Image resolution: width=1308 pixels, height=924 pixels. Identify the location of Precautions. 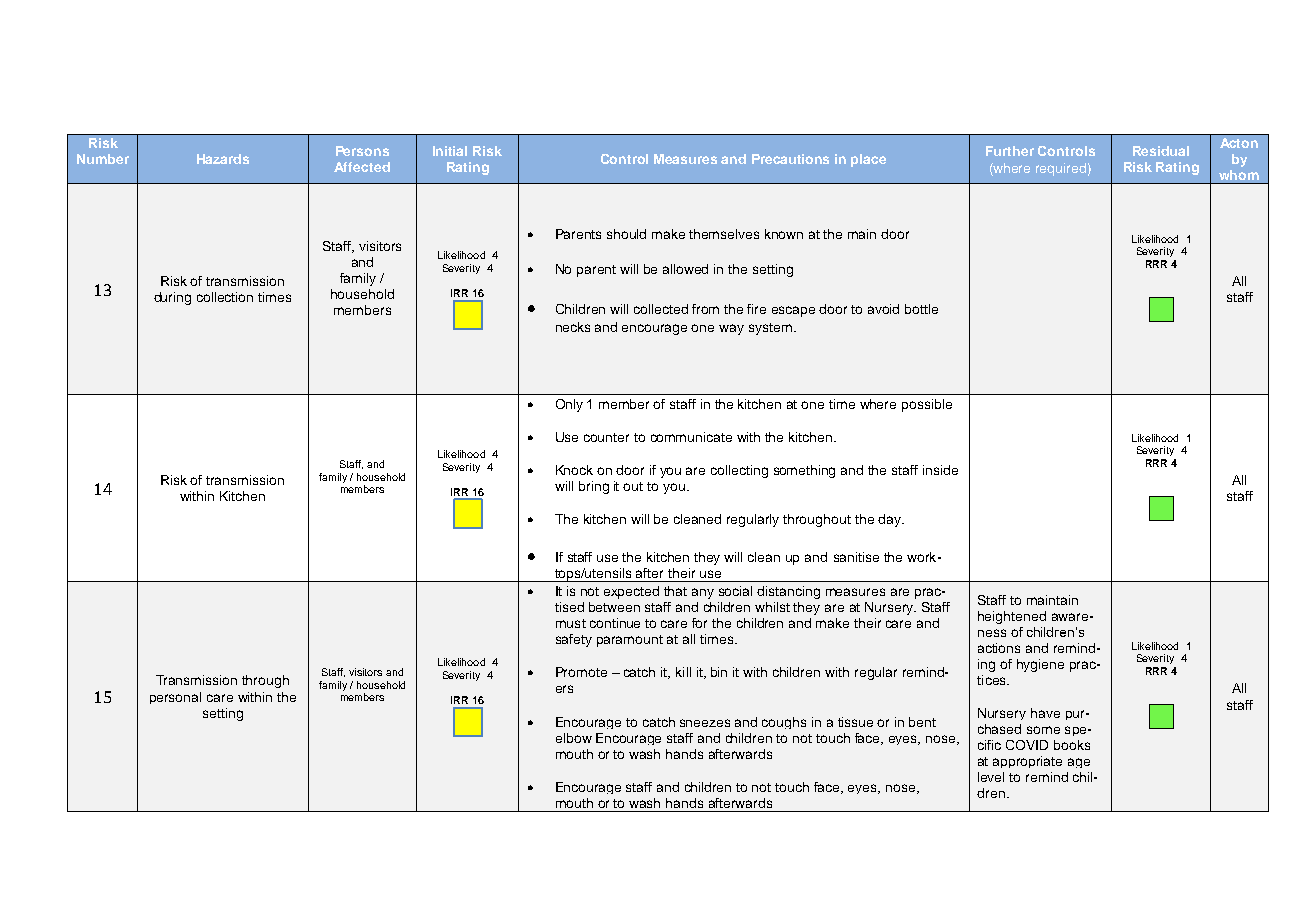
(790, 159).
